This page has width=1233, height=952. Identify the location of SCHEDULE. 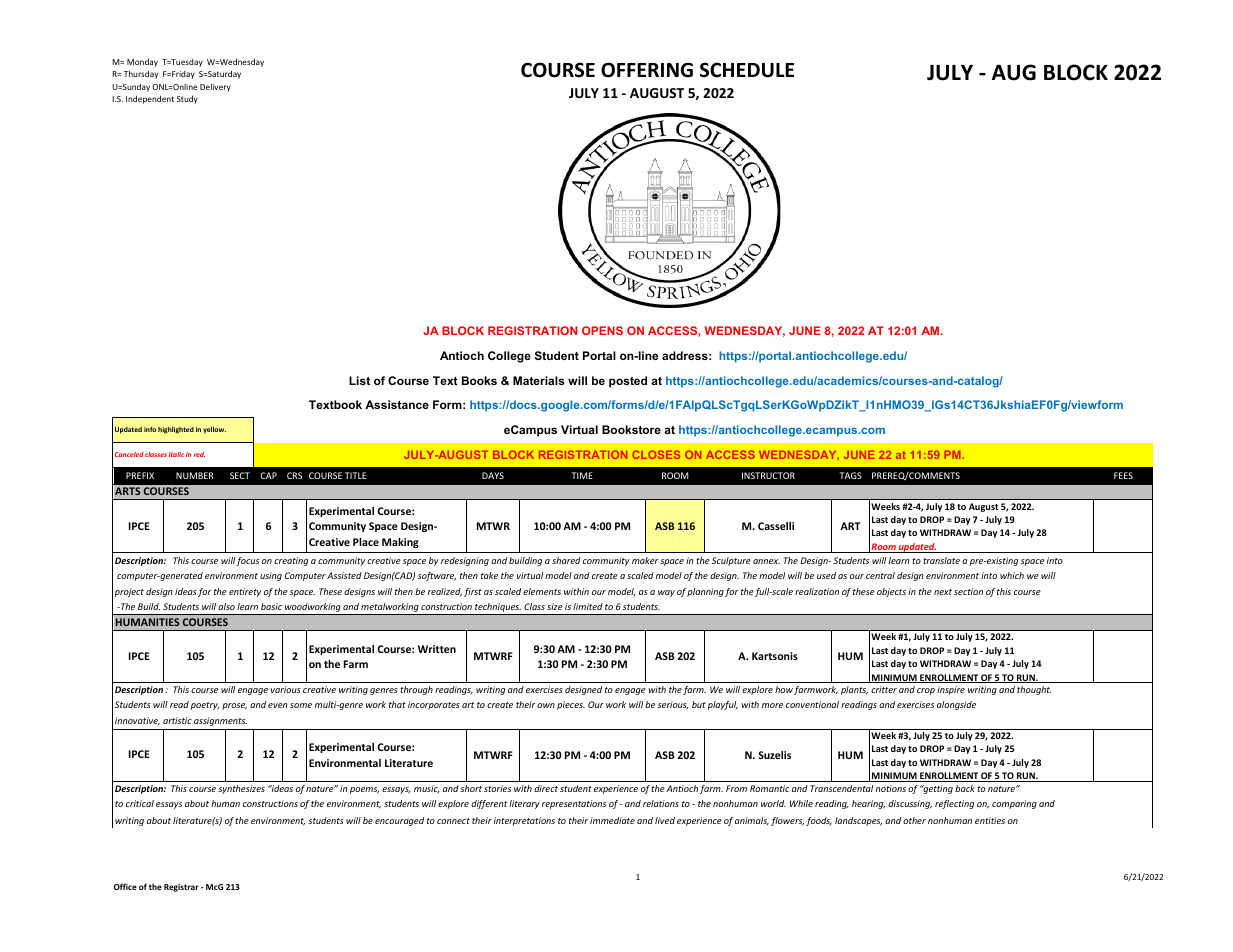
(747, 70).
